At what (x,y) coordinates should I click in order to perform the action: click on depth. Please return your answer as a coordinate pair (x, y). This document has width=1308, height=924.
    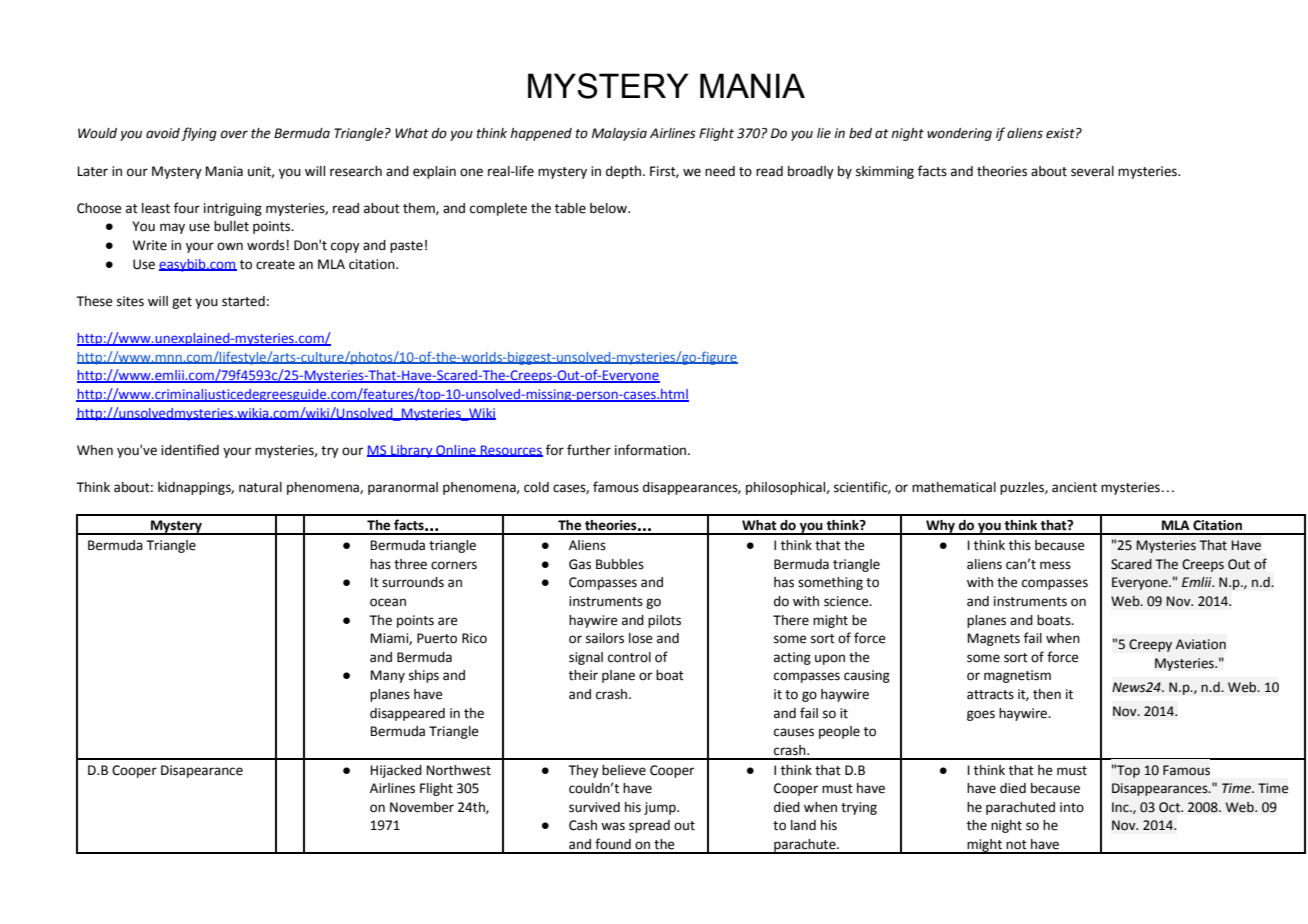
    Looking at the image, I should click on (623, 172).
